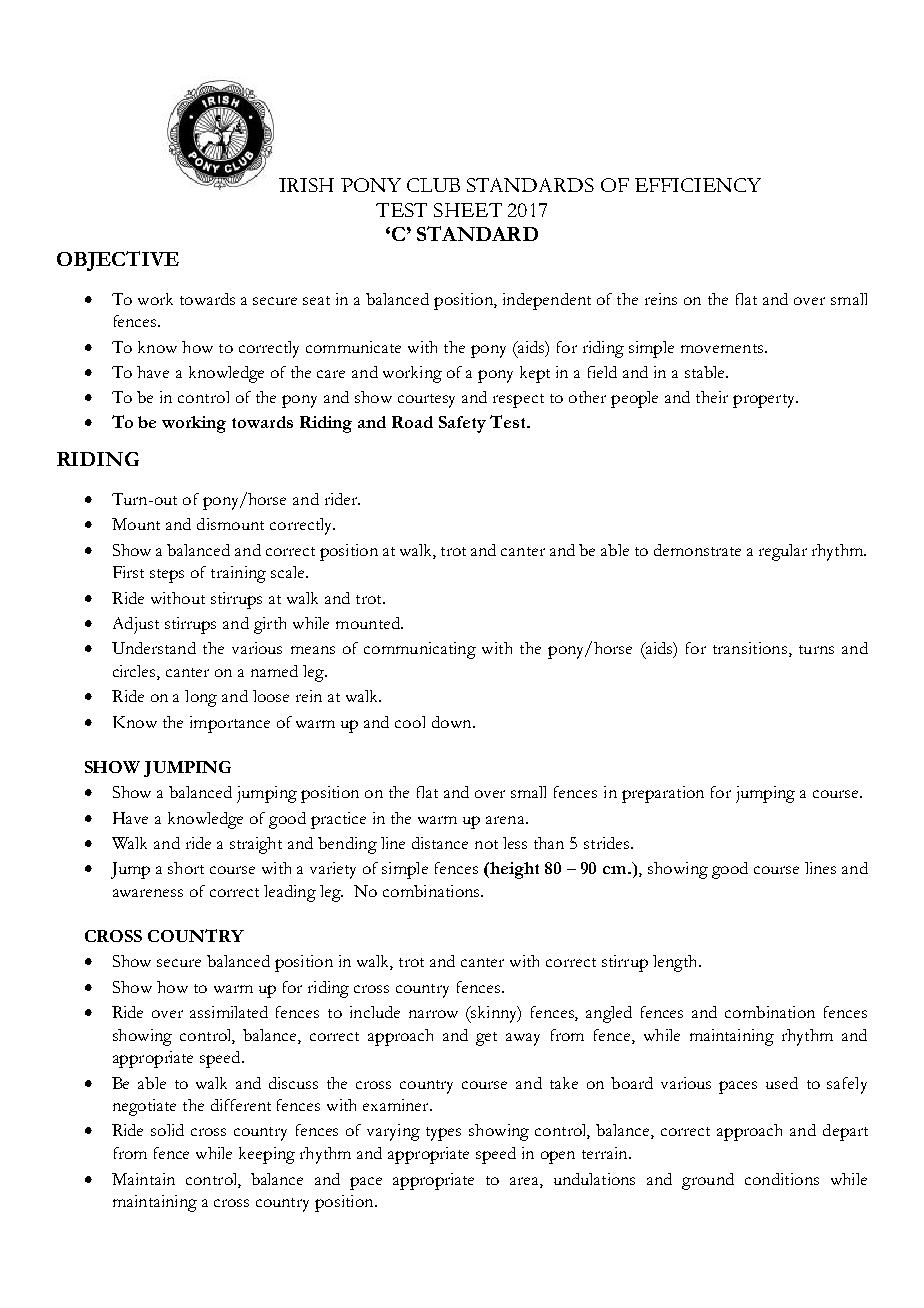 The image size is (924, 1308). What do you see at coordinates (201, 698) in the screenshot?
I see `long` at bounding box center [201, 698].
